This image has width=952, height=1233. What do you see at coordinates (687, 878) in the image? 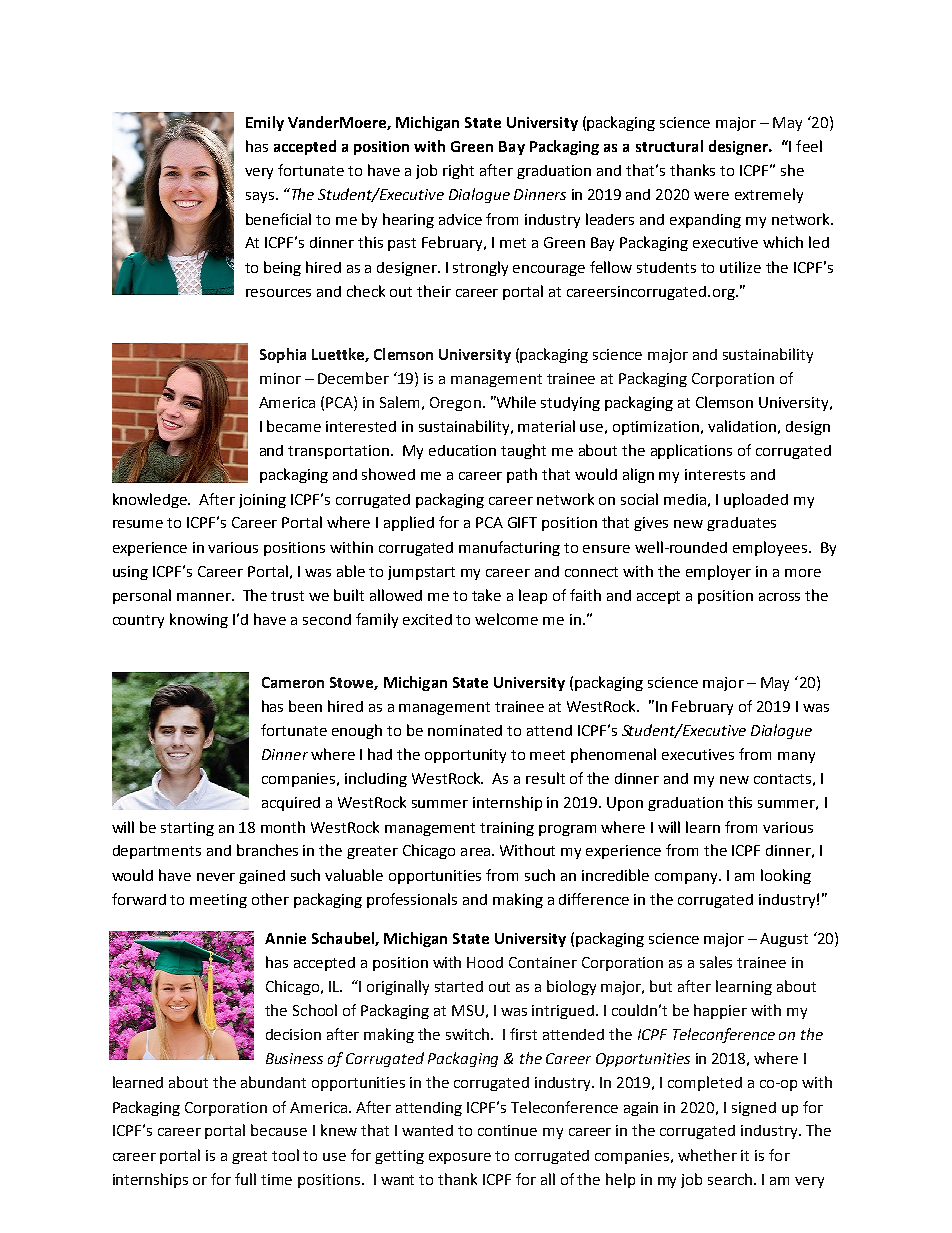
I see `company` at bounding box center [687, 878].
